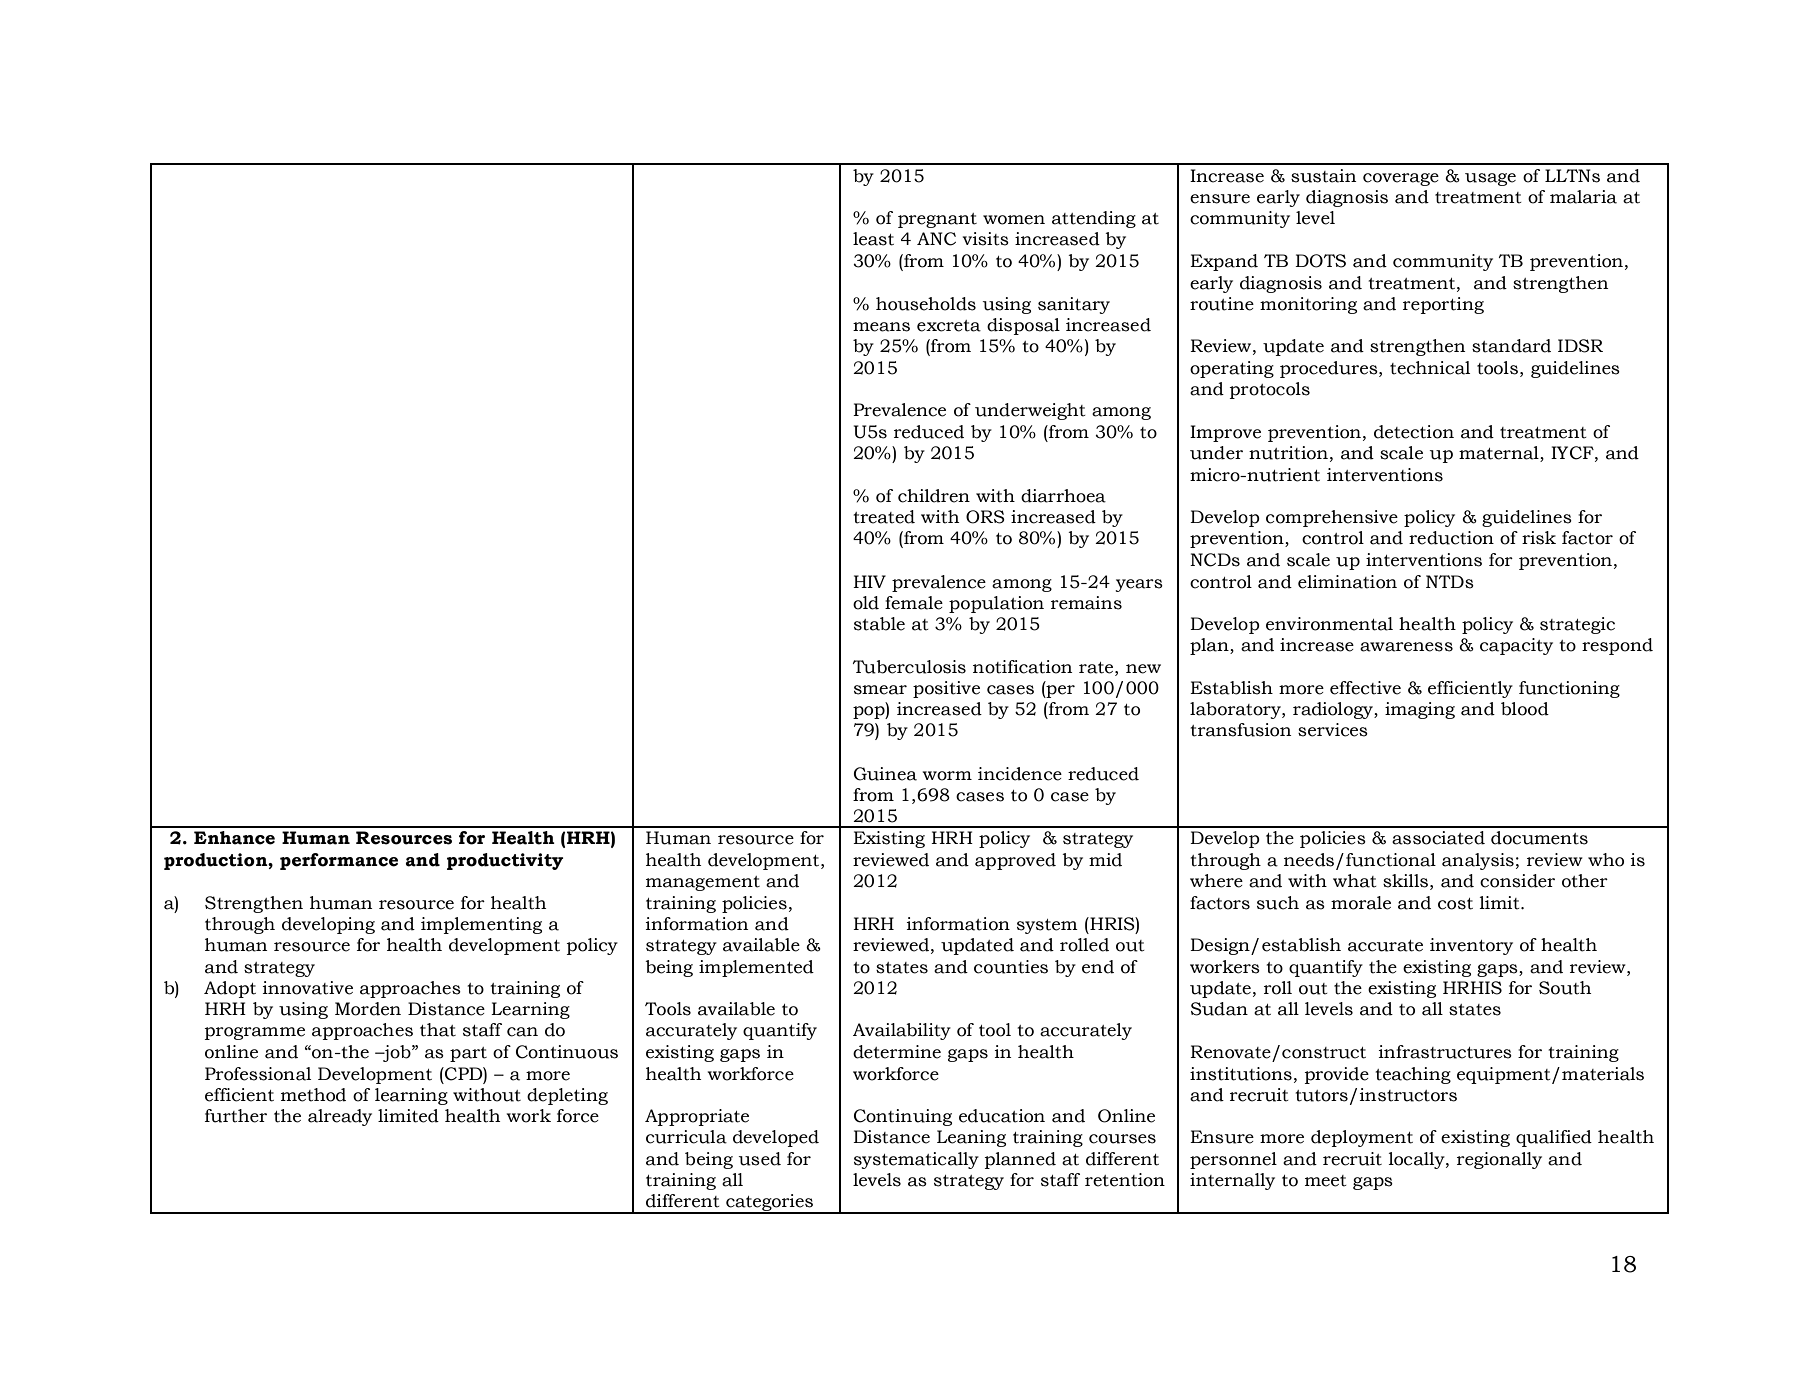  Describe the element at coordinates (873, 239) in the document. I see `least` at that location.
